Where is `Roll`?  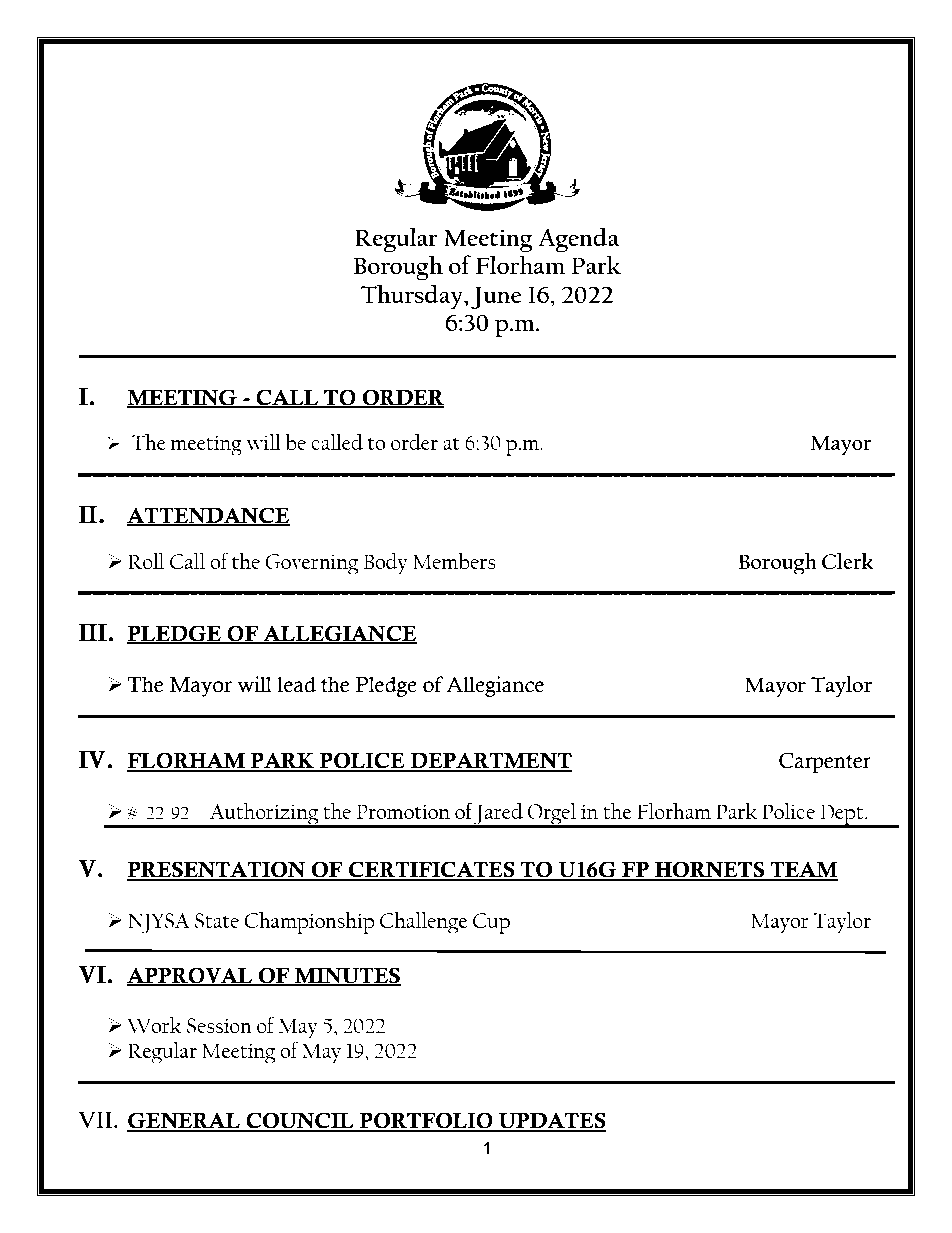 Roll is located at coordinates (146, 561).
